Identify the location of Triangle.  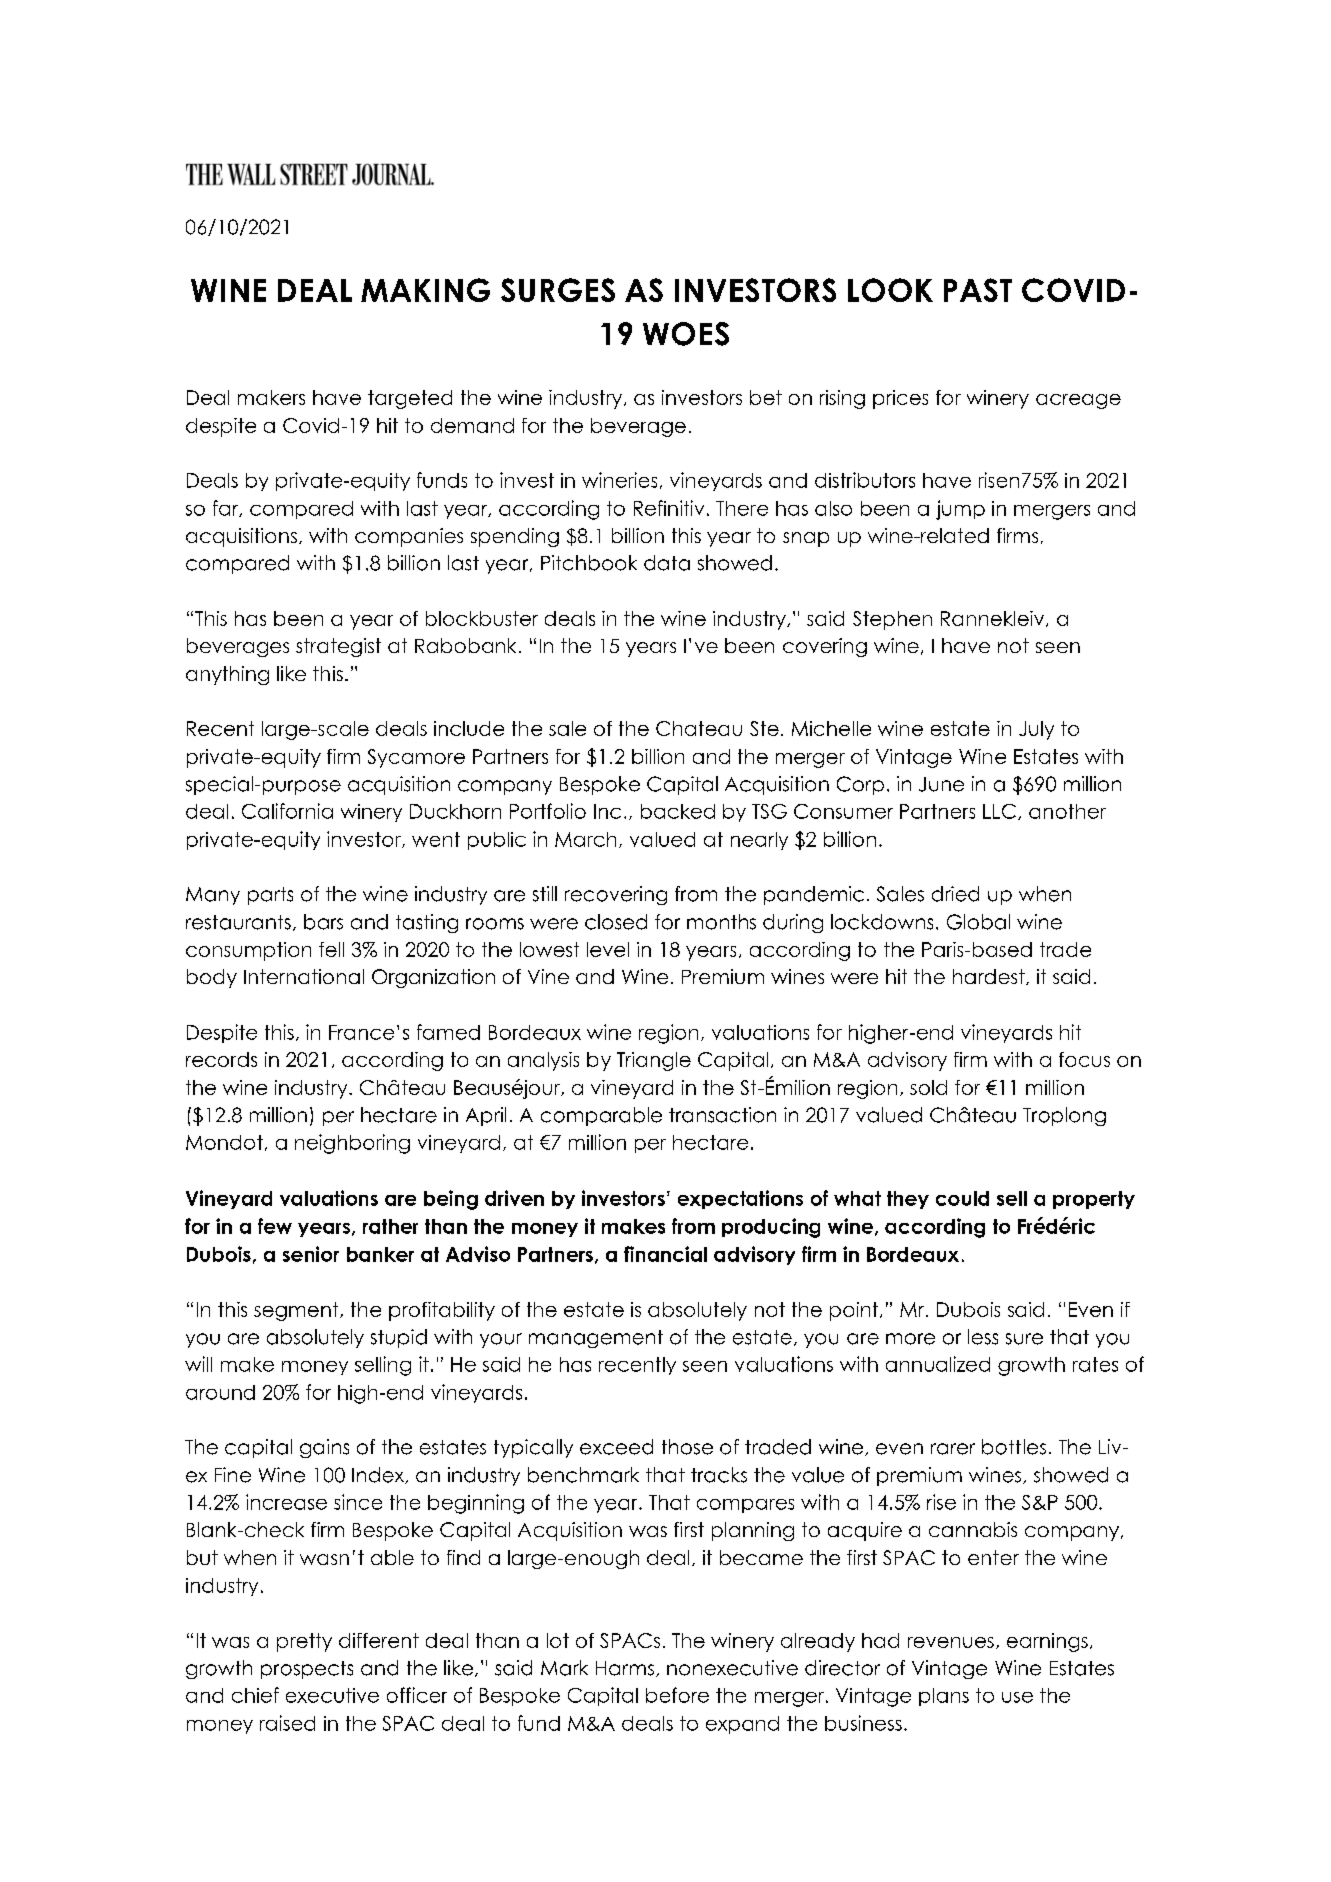
(654, 1061).
